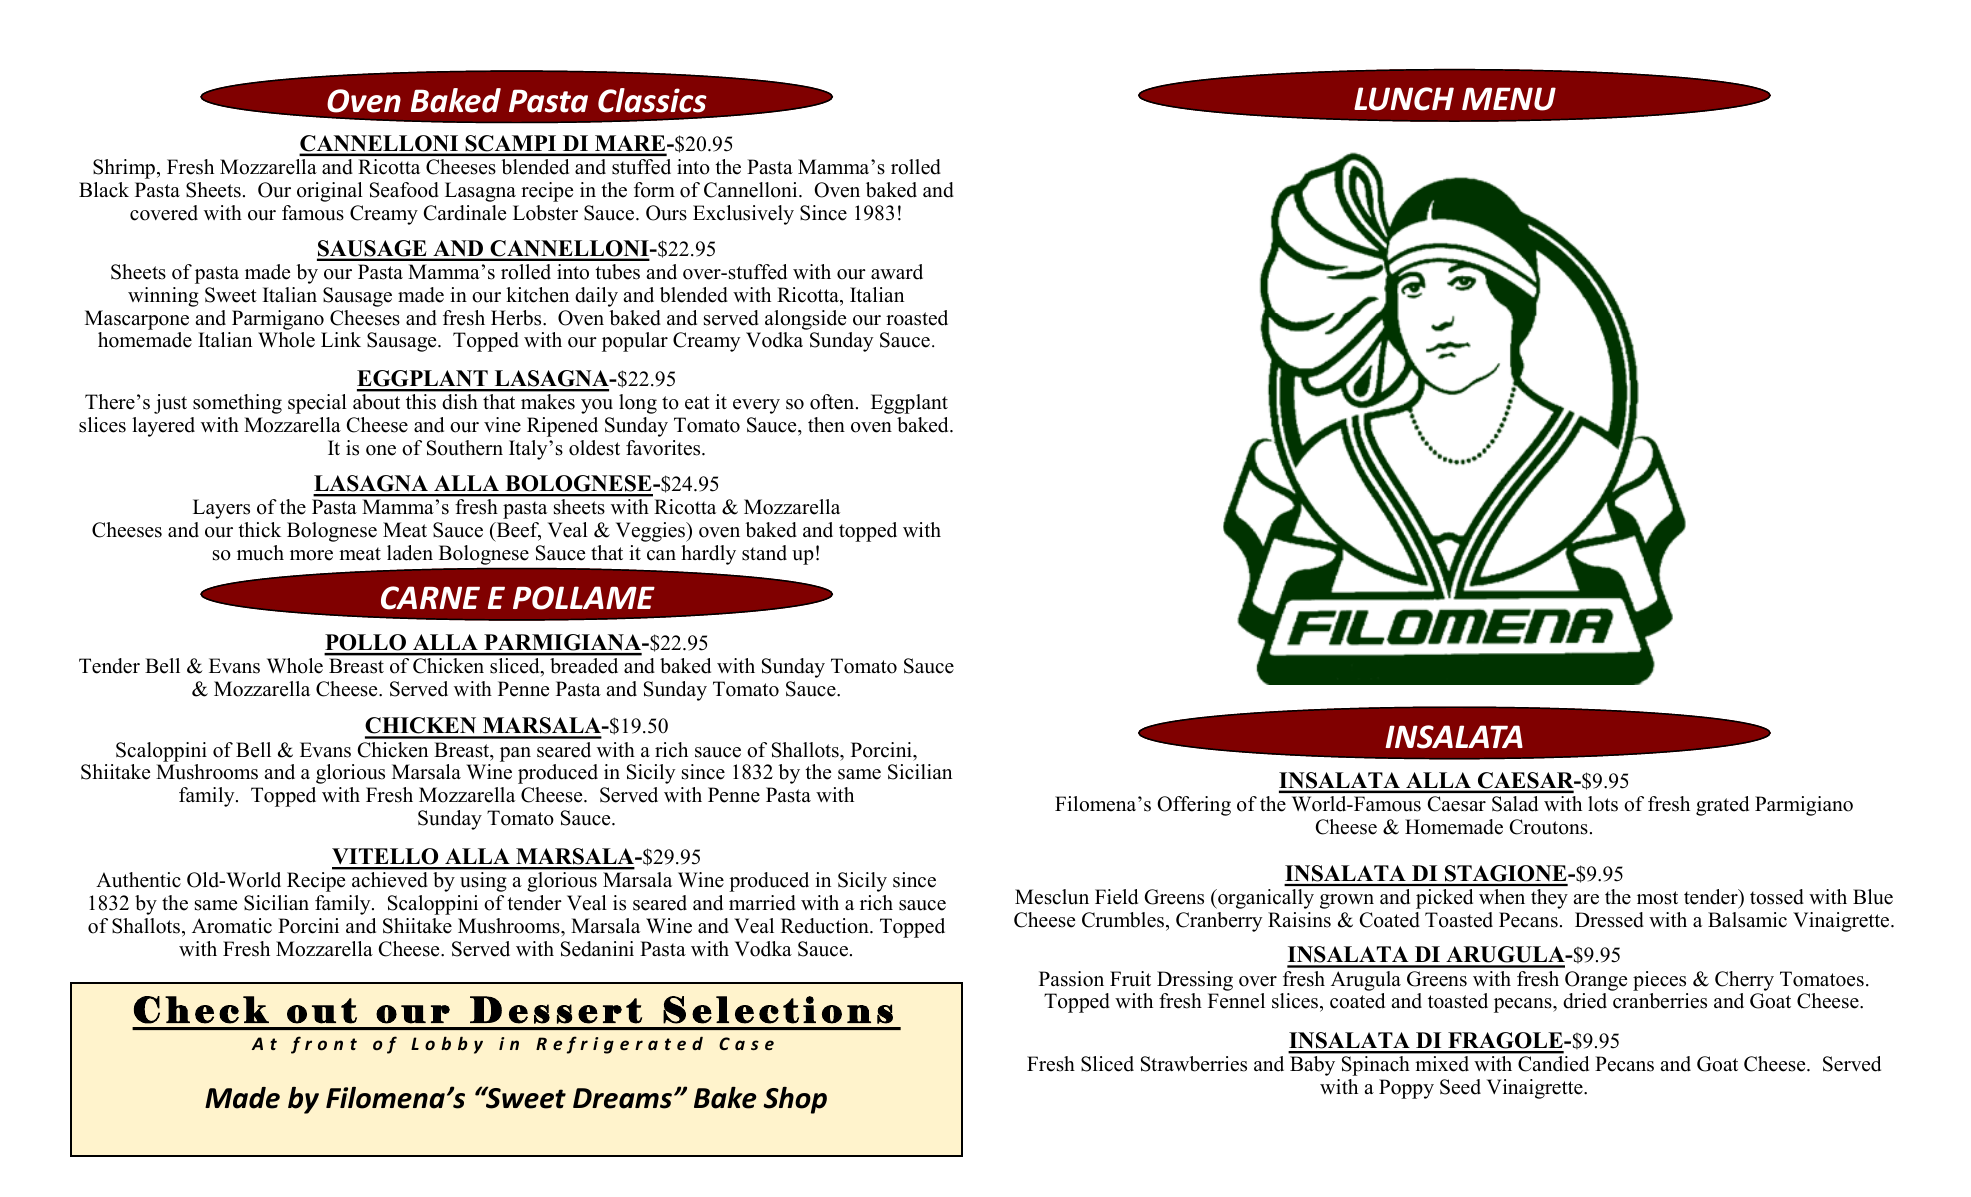 The width and height of the screenshot is (1971, 1197). What do you see at coordinates (1194, 806) in the screenshot?
I see `Offering` at bounding box center [1194, 806].
